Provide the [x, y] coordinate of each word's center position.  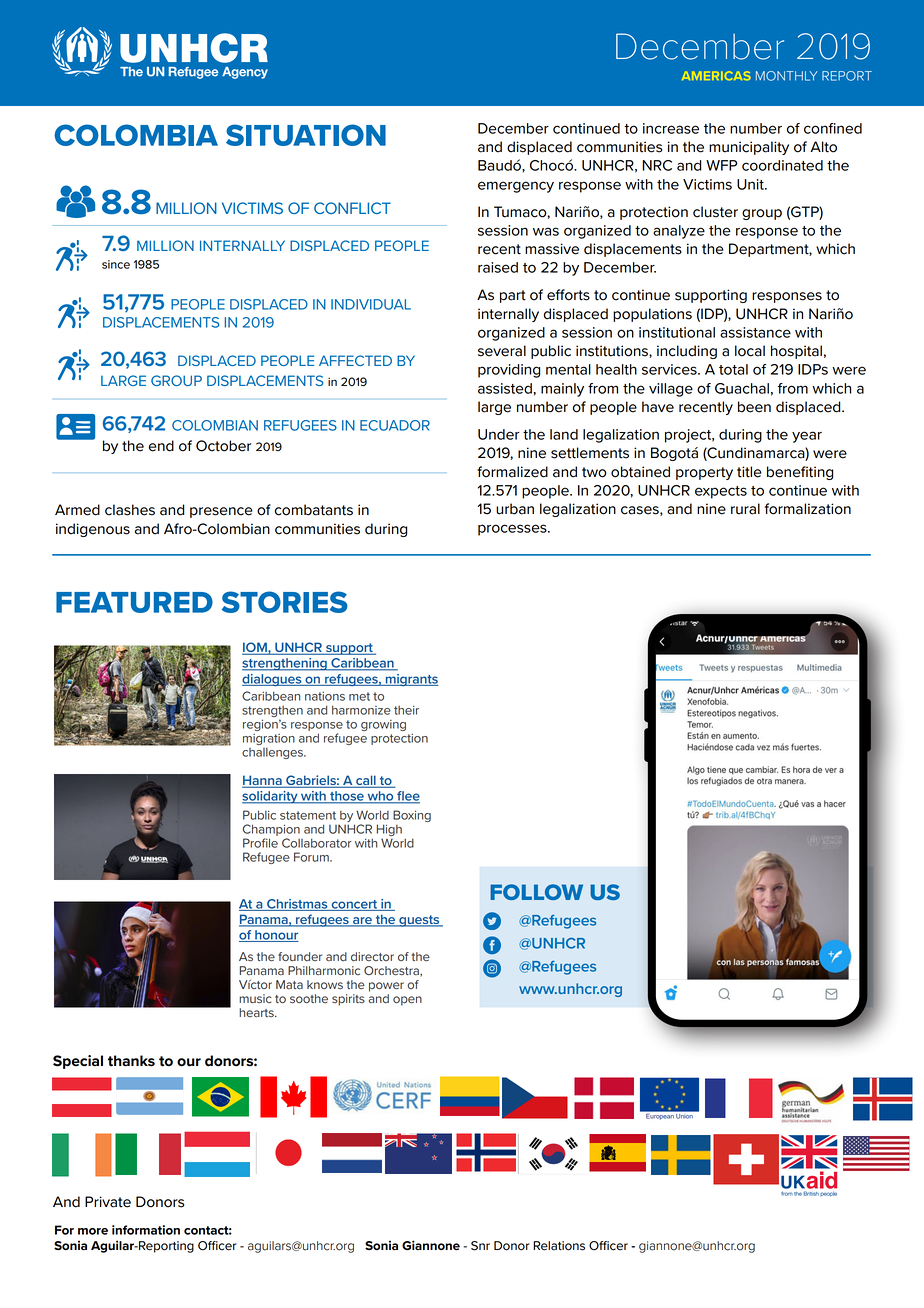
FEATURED [134, 602]
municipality [749, 148]
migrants [411, 680]
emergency [516, 187]
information [146, 1230]
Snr [480, 1246]
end [161, 446]
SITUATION [306, 135]
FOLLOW [536, 892]
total [733, 369]
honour [276, 936]
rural [745, 509]
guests [419, 921]
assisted [505, 388]
